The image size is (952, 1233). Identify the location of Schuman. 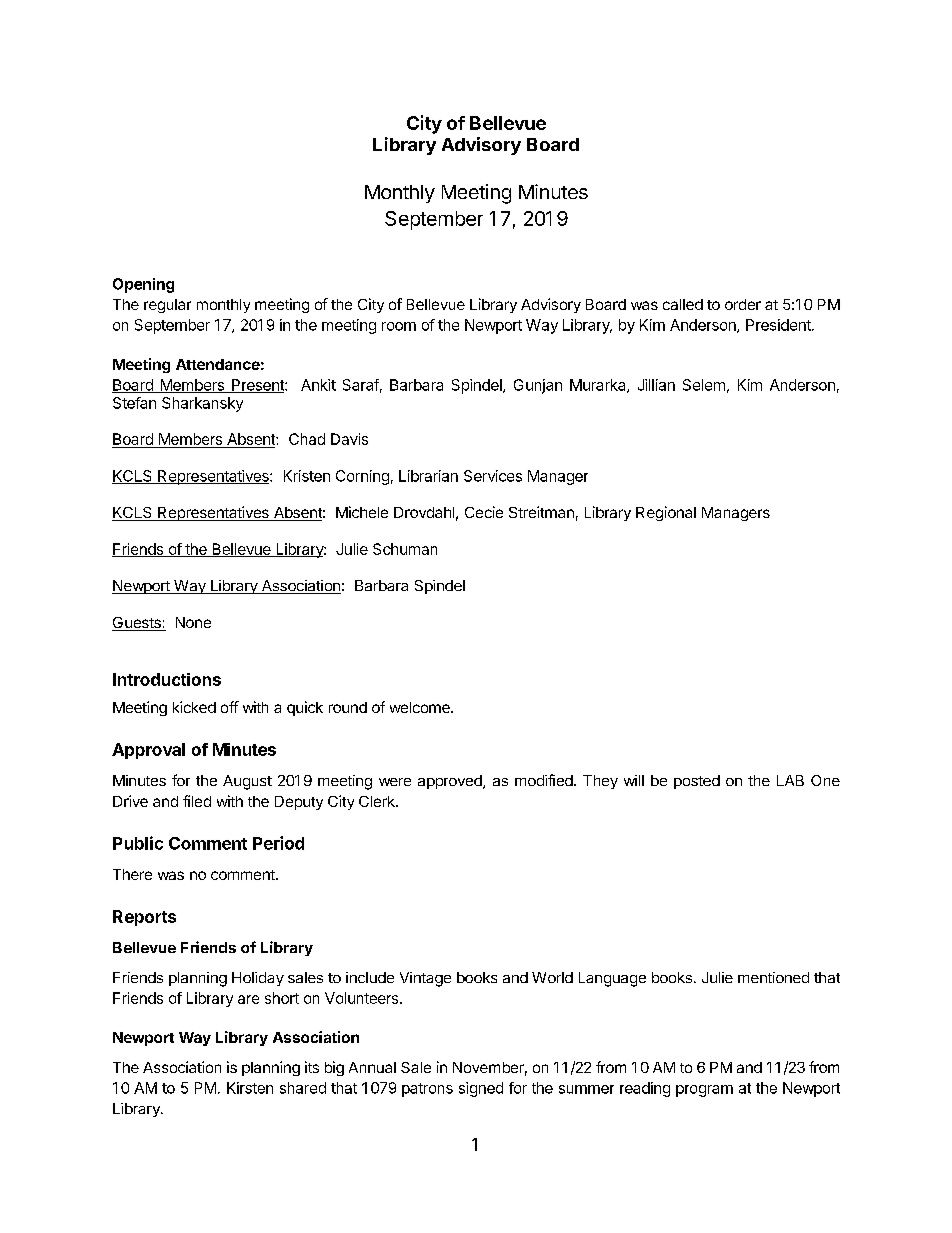
(405, 549).
